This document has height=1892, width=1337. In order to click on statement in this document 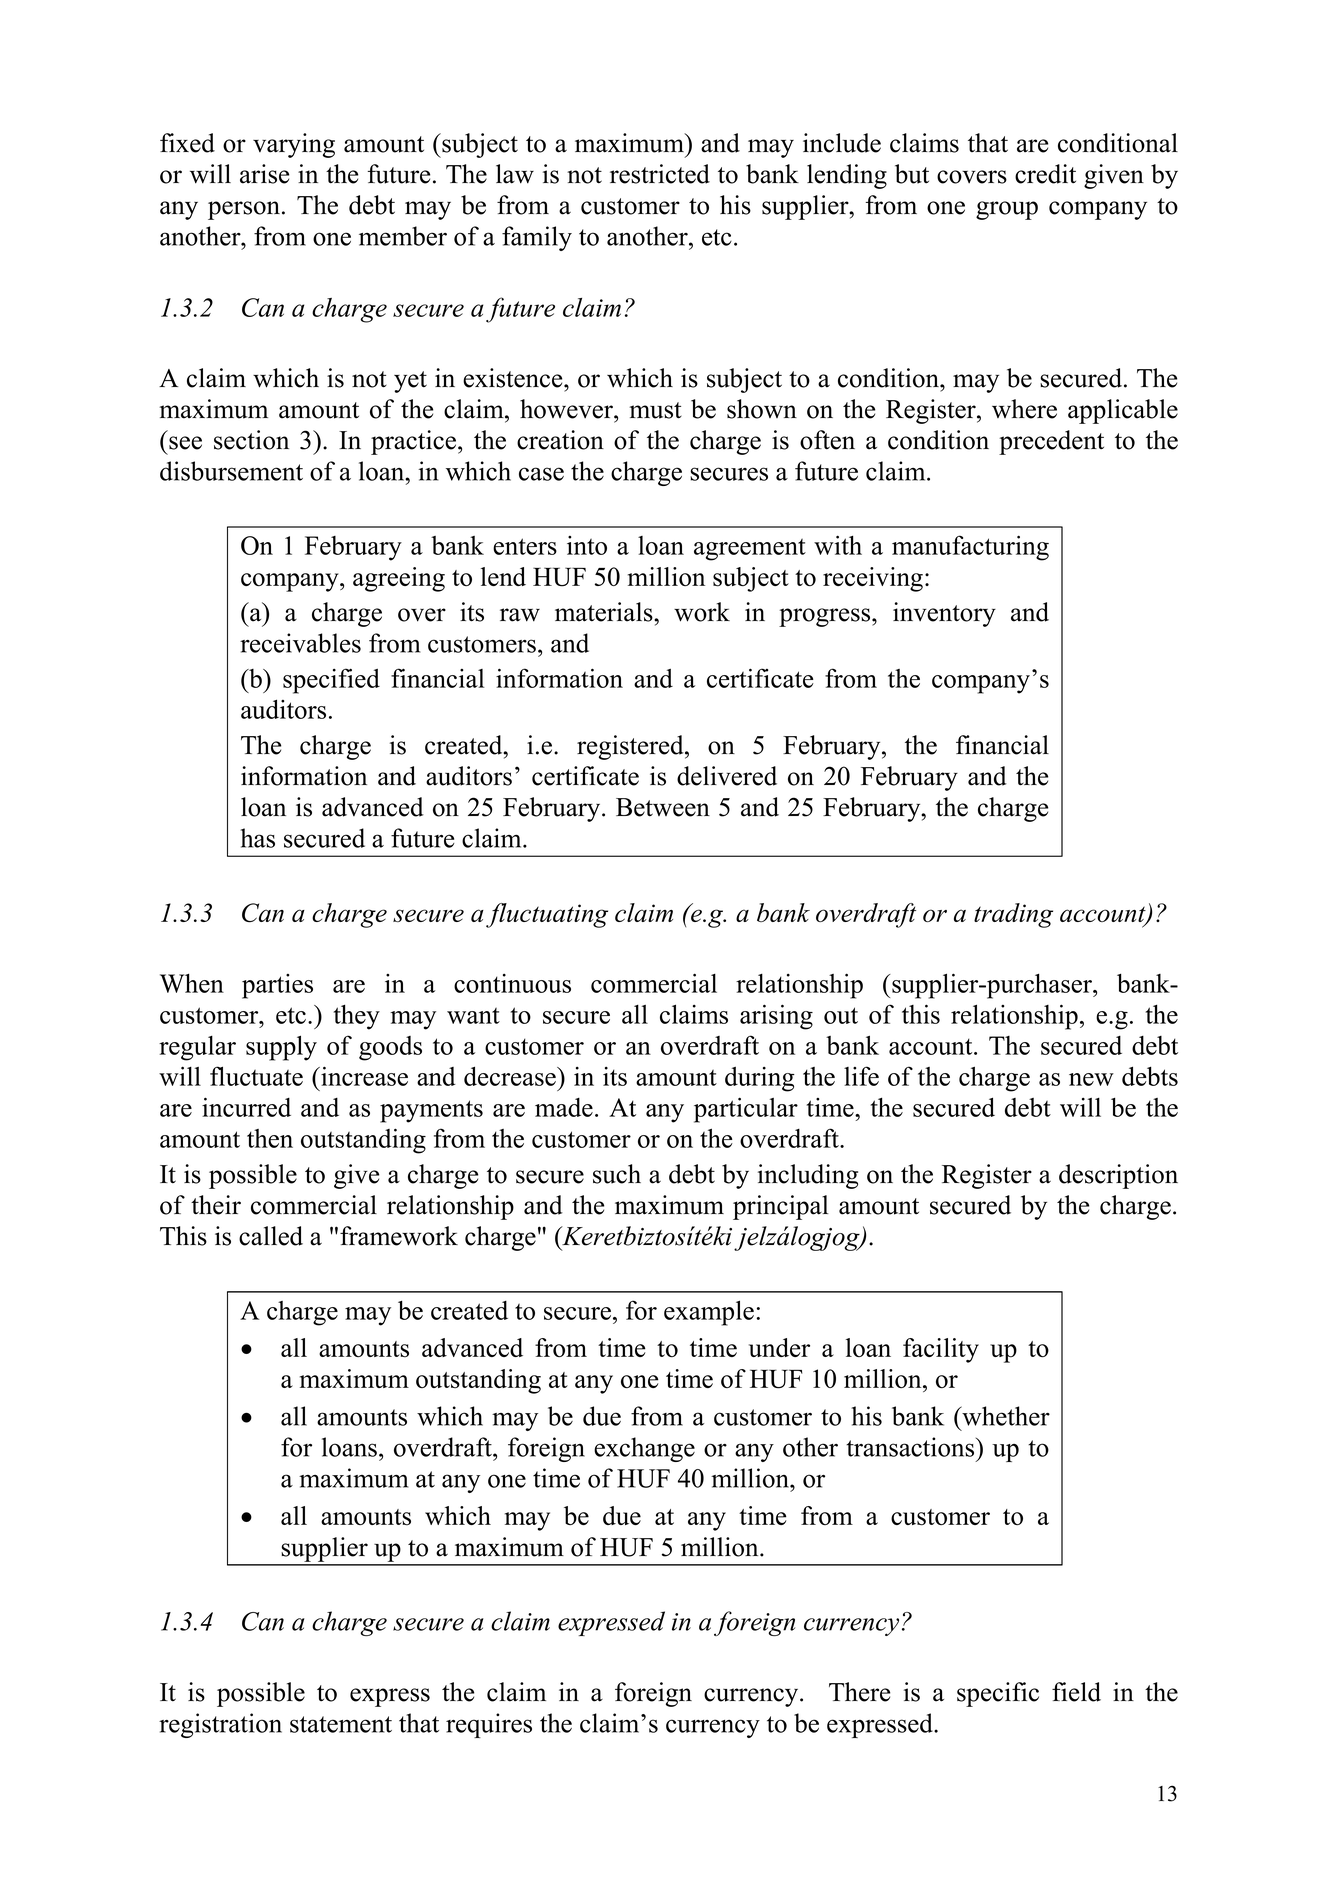, I will do `click(341, 1724)`.
